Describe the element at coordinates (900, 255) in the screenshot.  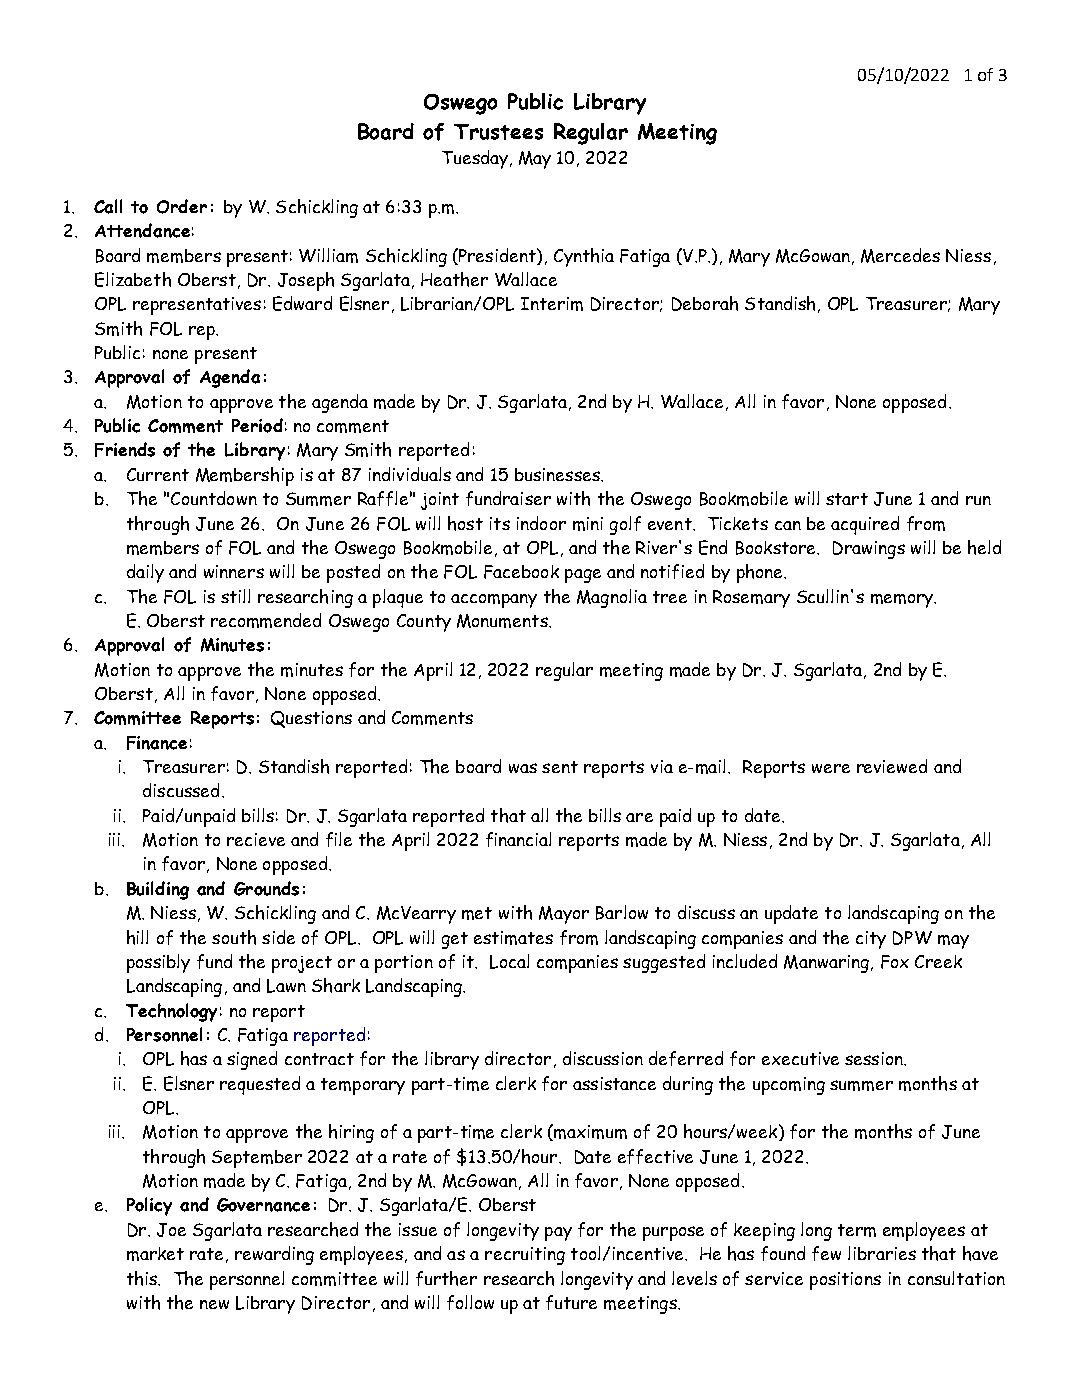
I see `Mercedes` at that location.
